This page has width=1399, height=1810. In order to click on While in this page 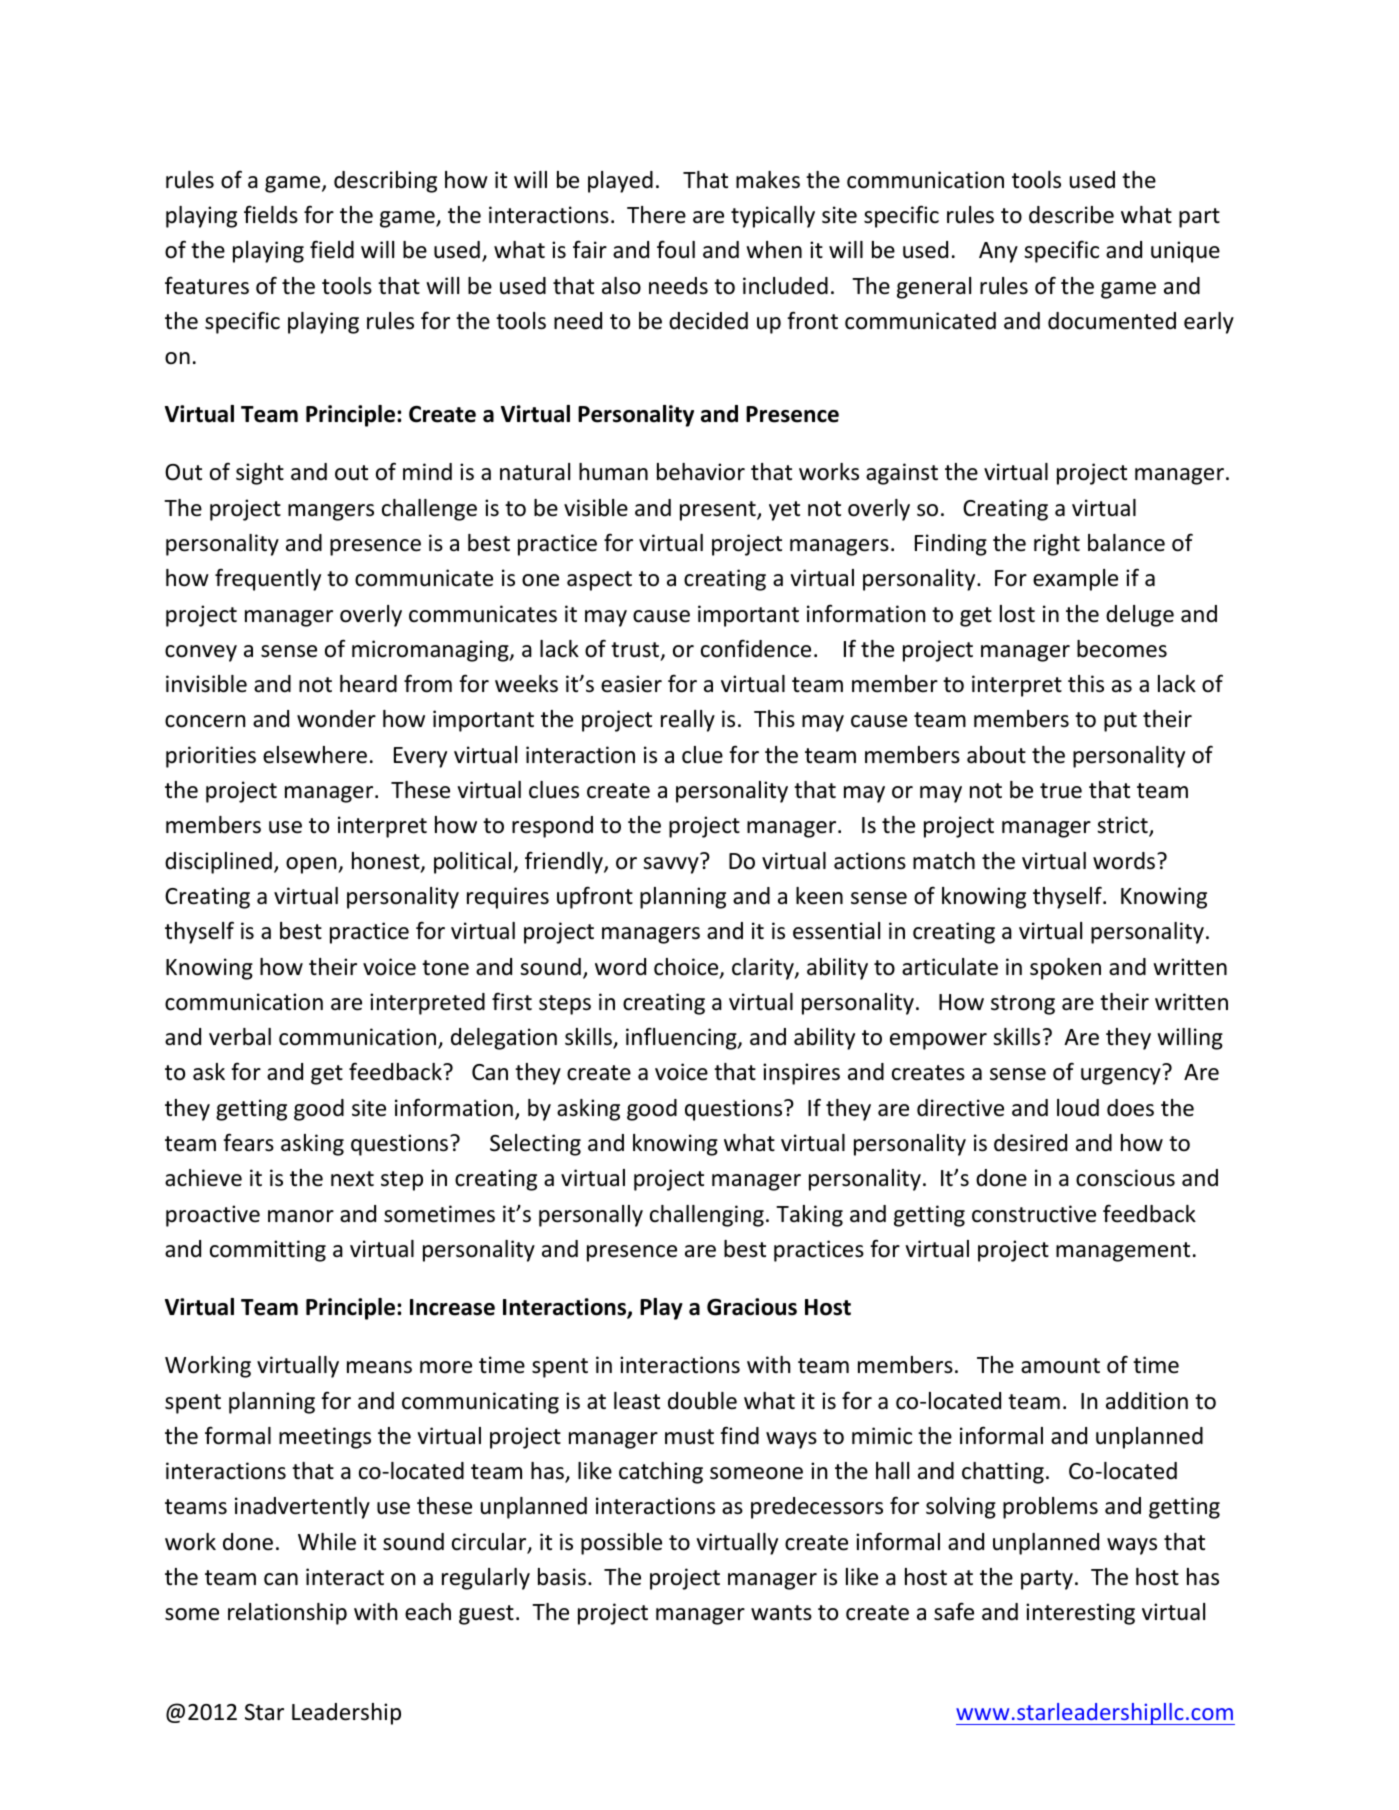, I will do `click(327, 1542)`.
